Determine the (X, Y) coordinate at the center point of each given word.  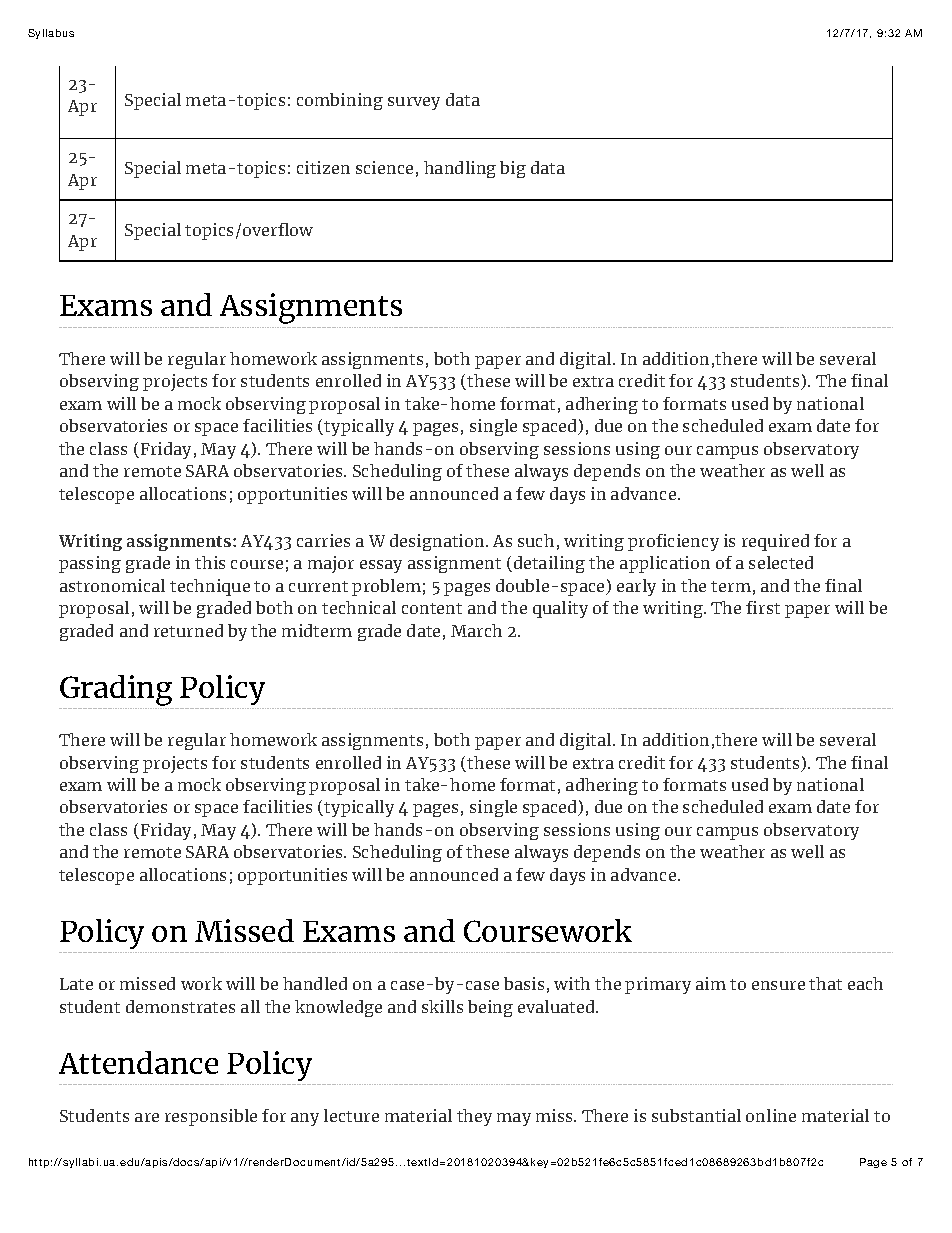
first (763, 607)
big (513, 169)
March (476, 630)
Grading (116, 690)
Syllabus (51, 34)
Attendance (138, 1062)
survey (414, 103)
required (775, 542)
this (210, 562)
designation (438, 542)
